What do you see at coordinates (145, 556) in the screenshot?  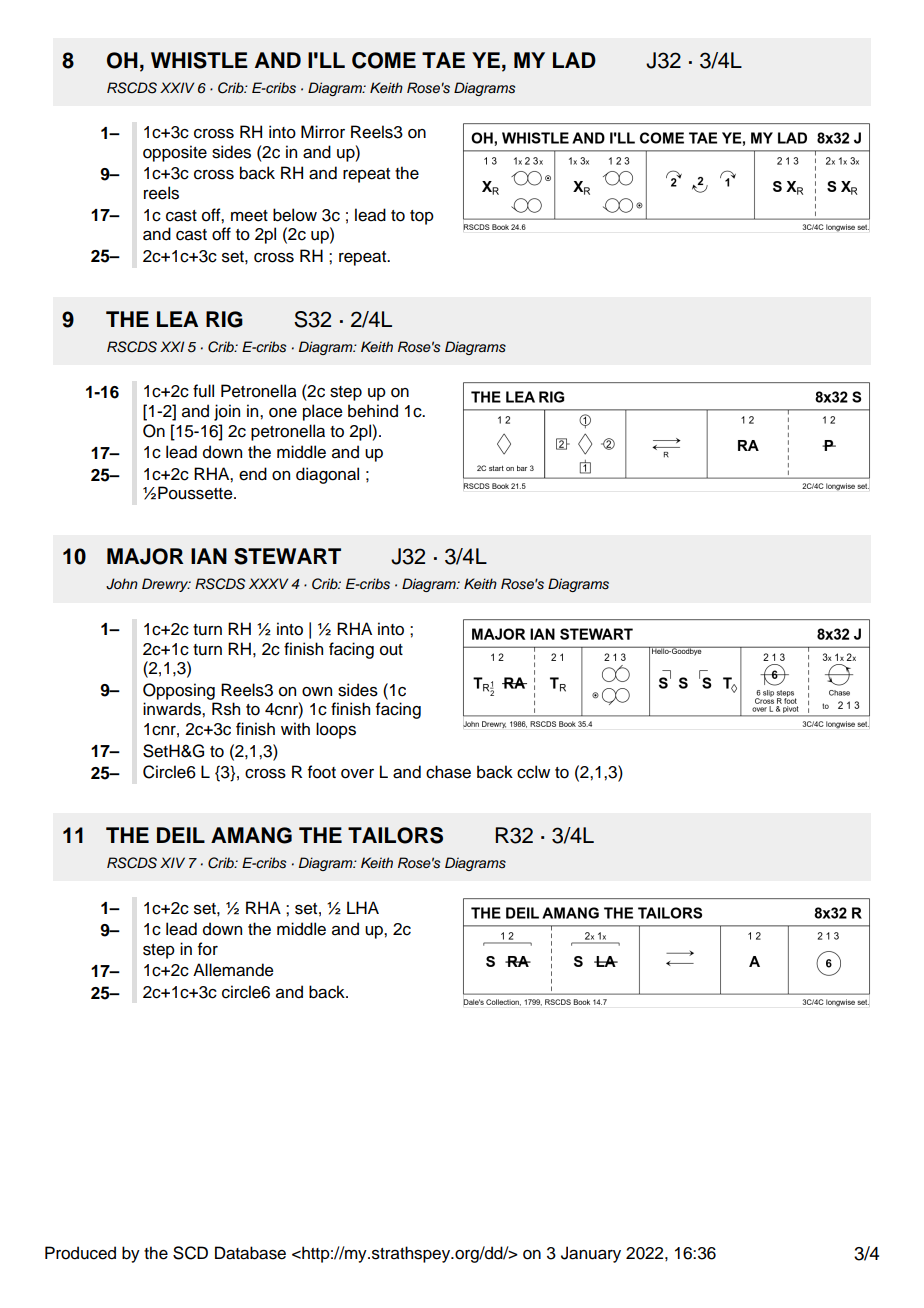 I see `MAJOR` at bounding box center [145, 556].
